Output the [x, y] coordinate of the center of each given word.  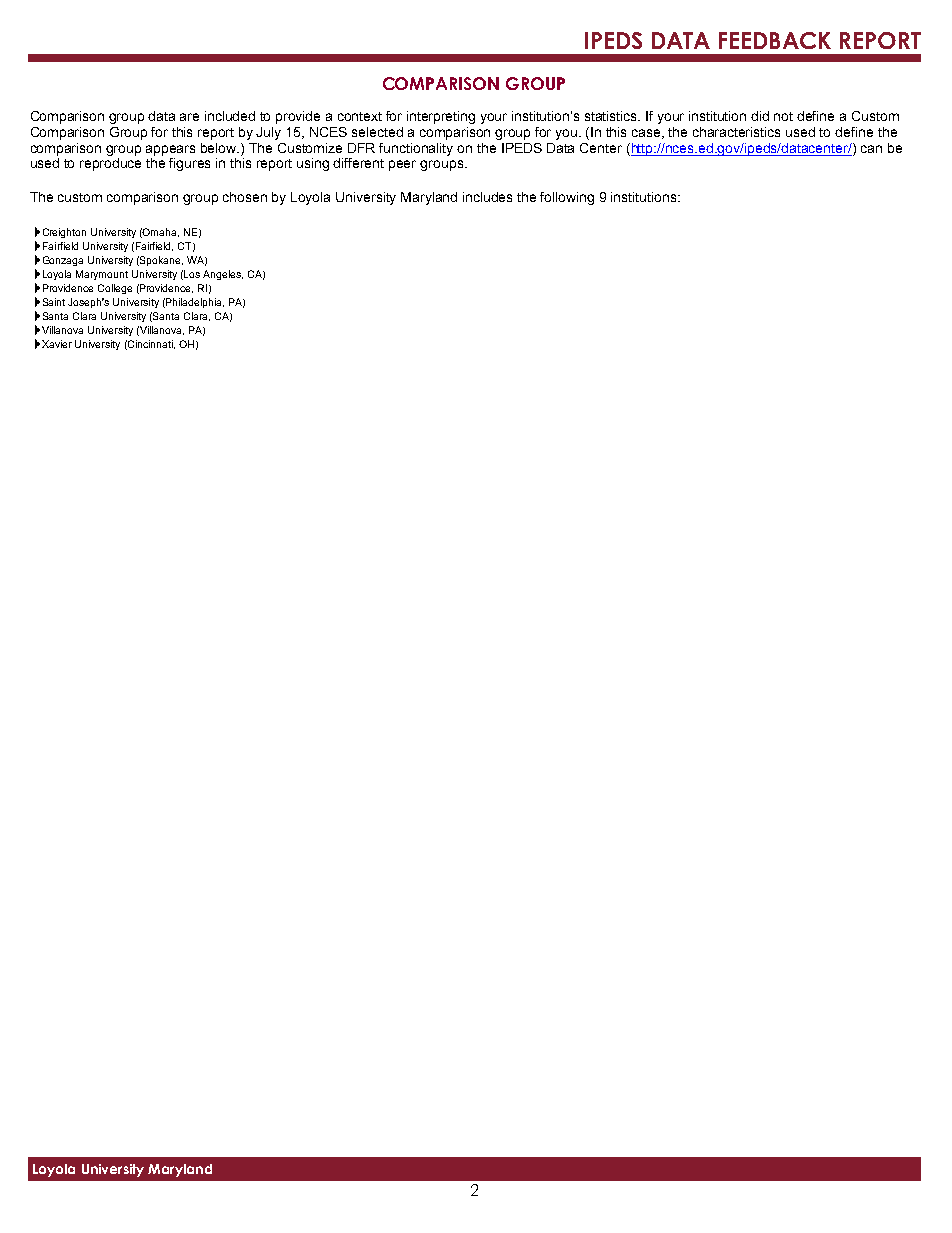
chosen [245, 197]
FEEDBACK [775, 40]
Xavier [57, 344]
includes [487, 197]
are [189, 117]
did [760, 116]
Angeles [223, 275]
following [567, 198]
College [115, 289]
